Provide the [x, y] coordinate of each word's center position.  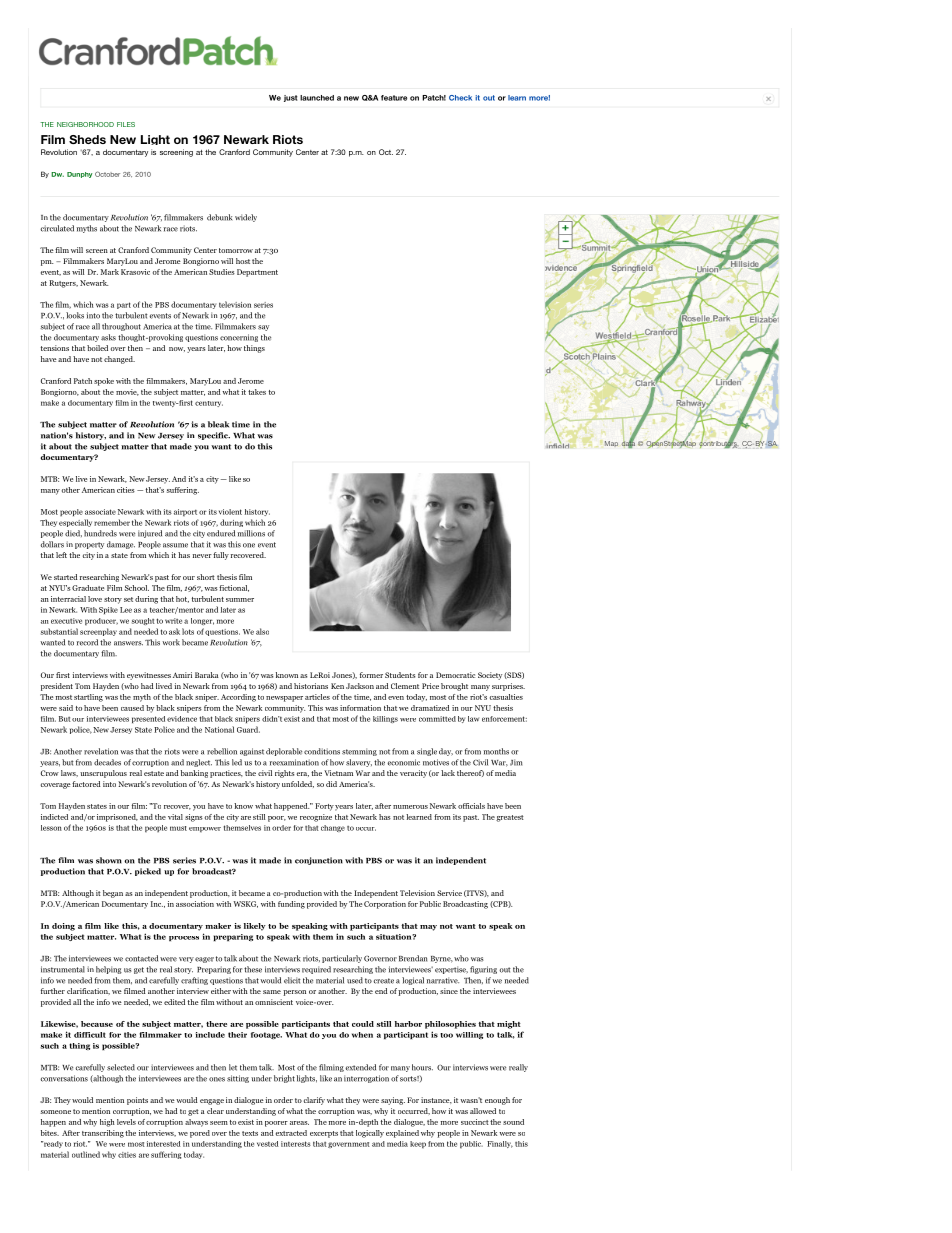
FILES [126, 124]
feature [394, 98]
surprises [508, 687]
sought [143, 621]
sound [513, 1122]
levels [126, 1122]
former [371, 675]
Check [460, 98]
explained [402, 1134]
